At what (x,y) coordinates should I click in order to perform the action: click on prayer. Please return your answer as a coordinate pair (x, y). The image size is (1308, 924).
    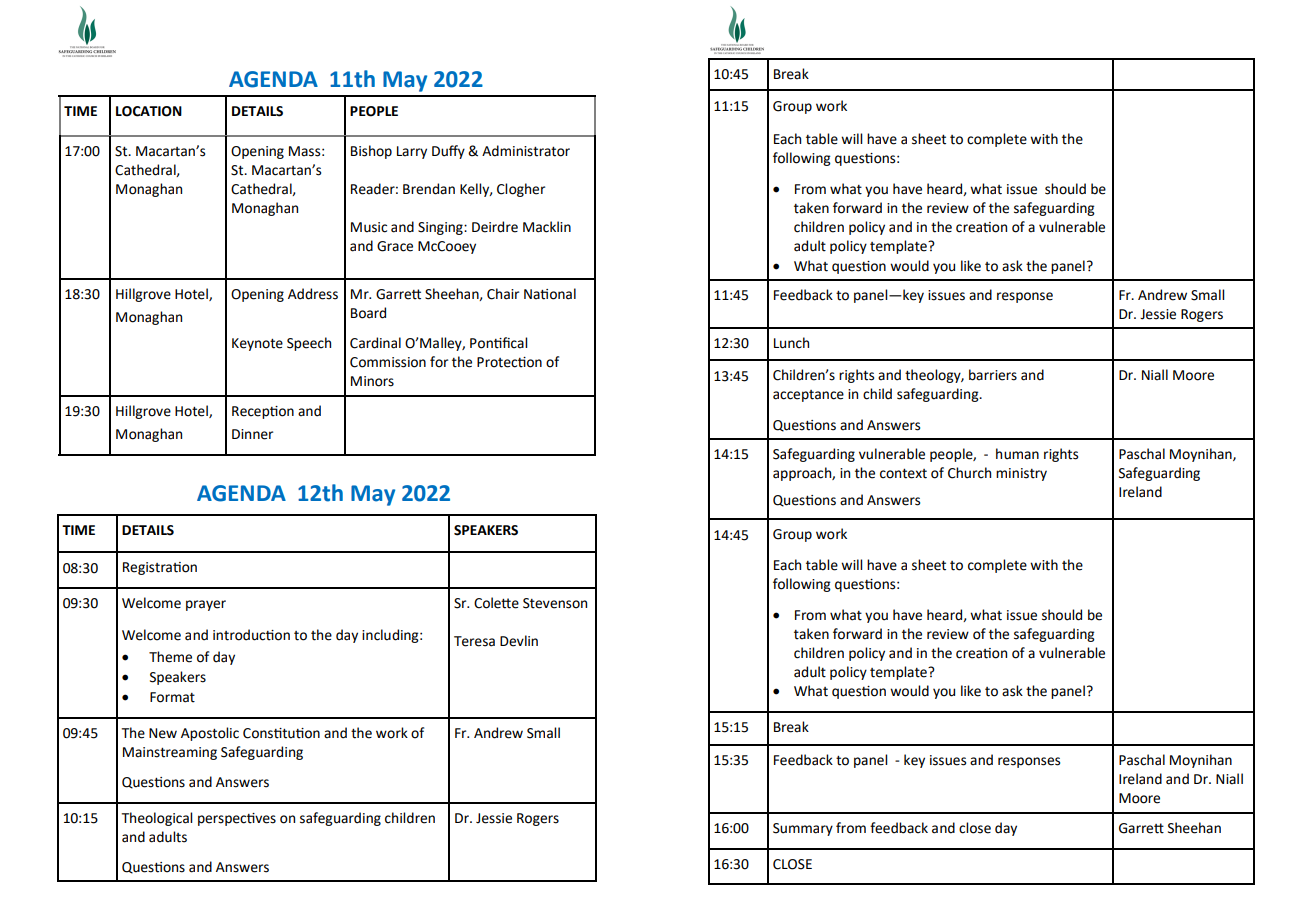
    Looking at the image, I should click on (206, 605).
